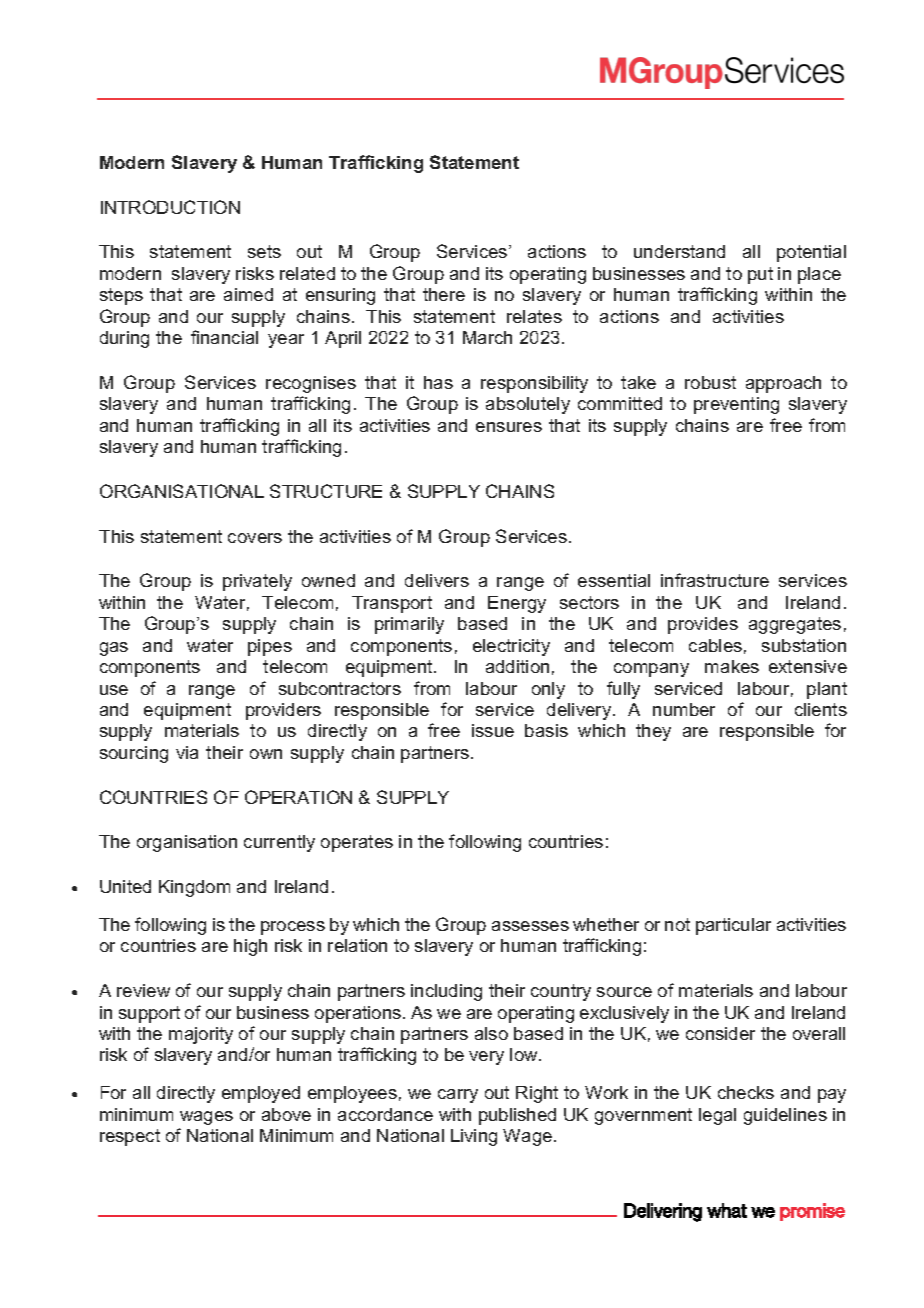 This page has height=1308, width=924. What do you see at coordinates (261, 1094) in the page?
I see `employed` at bounding box center [261, 1094].
